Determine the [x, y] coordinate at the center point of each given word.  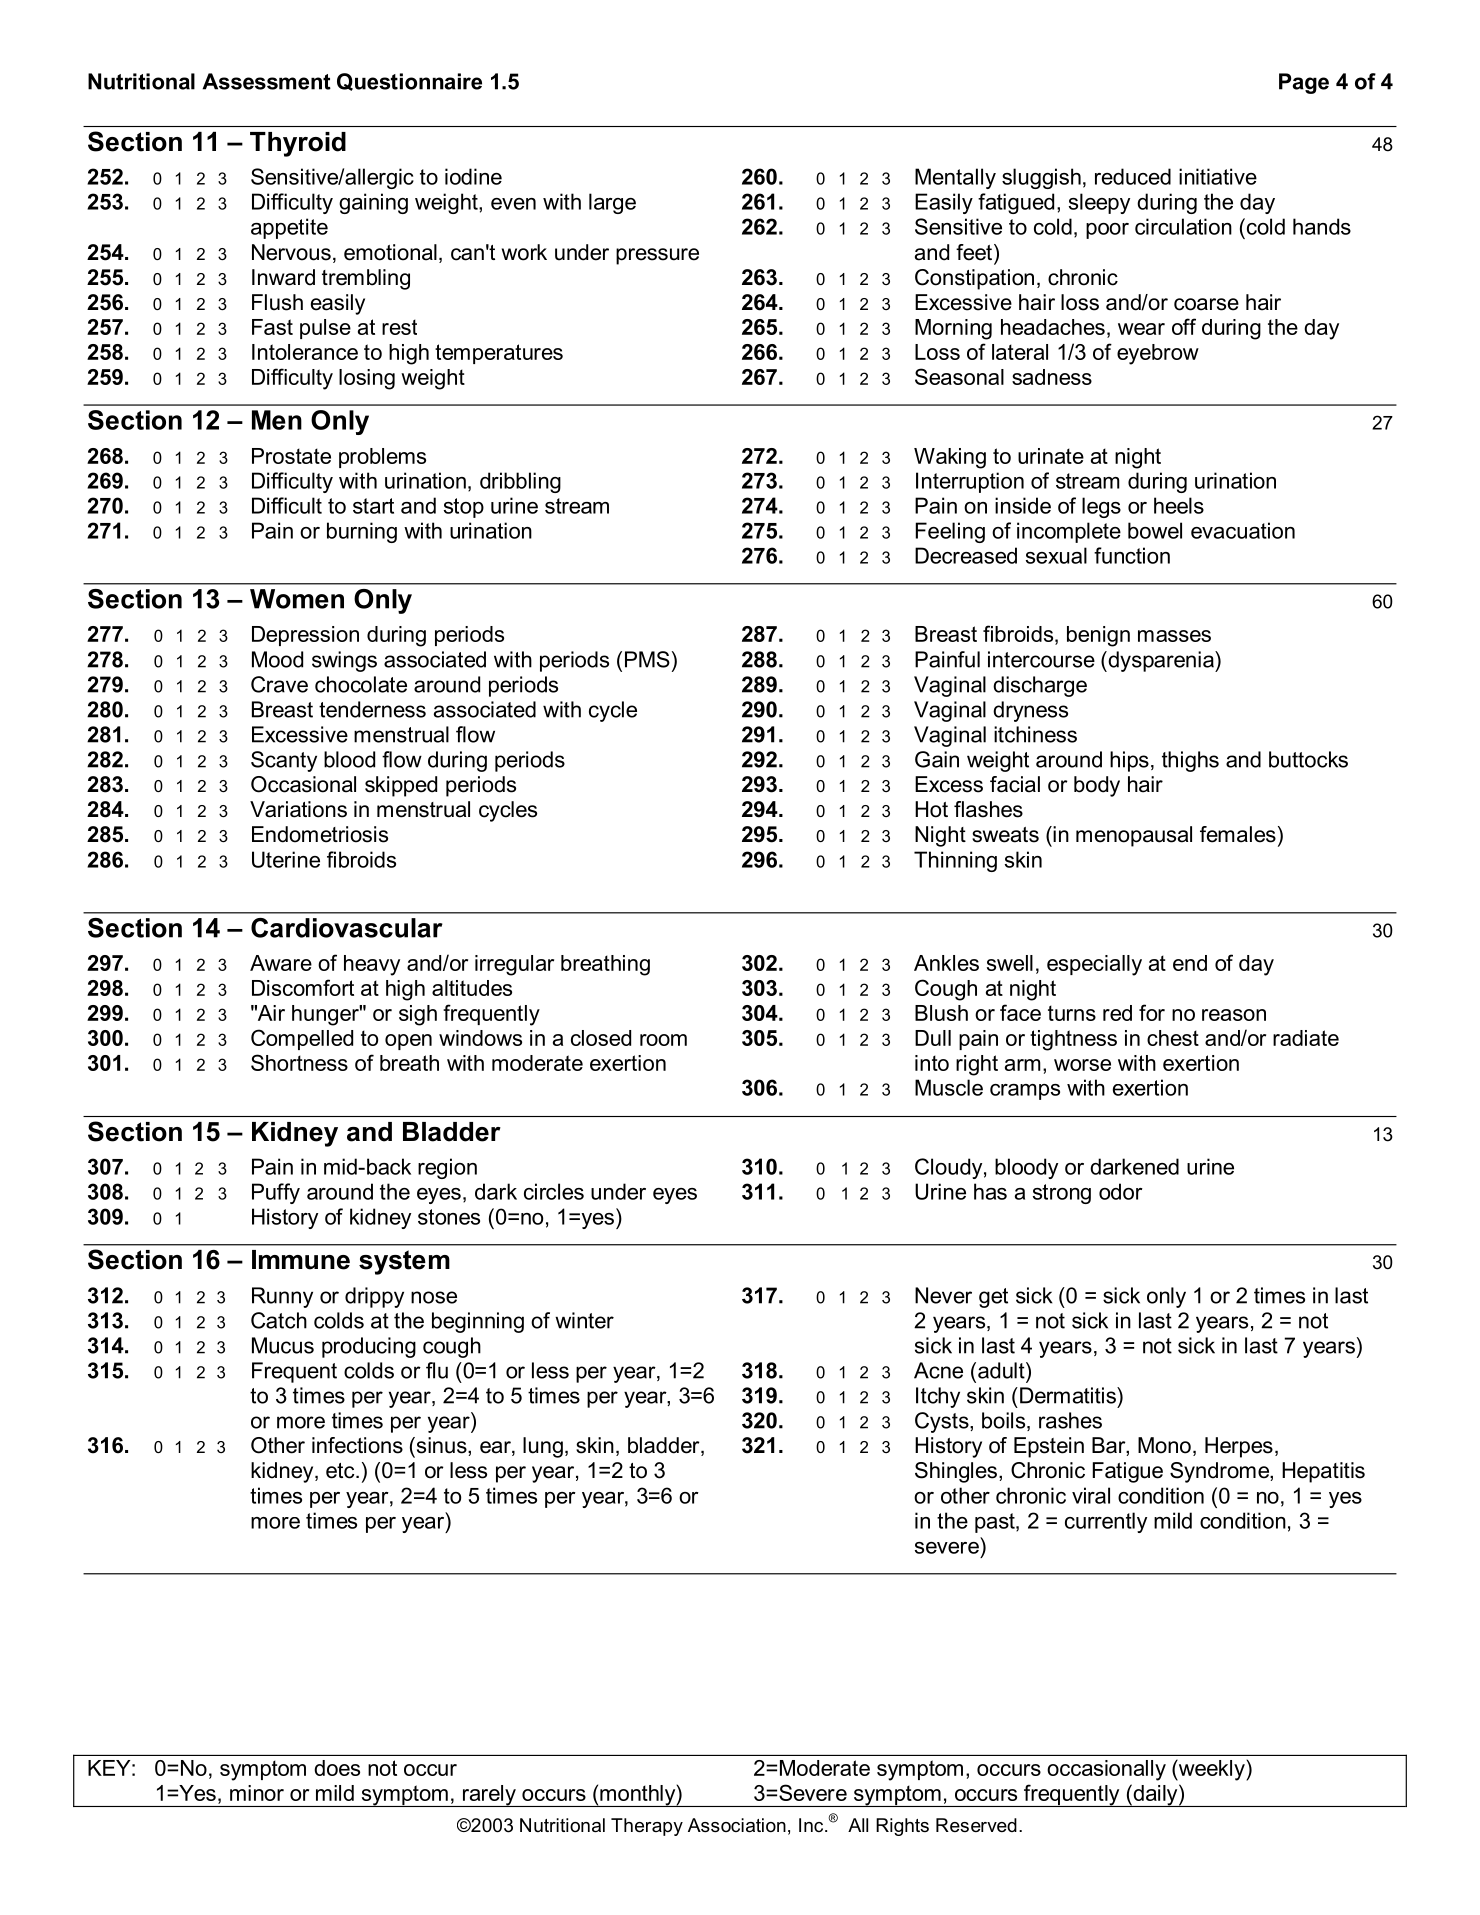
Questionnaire [409, 82]
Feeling [950, 532]
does [337, 1768]
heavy [372, 965]
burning [362, 532]
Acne [938, 1370]
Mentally [955, 178]
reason [1234, 1015]
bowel [1155, 530]
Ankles [946, 963]
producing [369, 1347]
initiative [1218, 176]
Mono [1164, 1445]
